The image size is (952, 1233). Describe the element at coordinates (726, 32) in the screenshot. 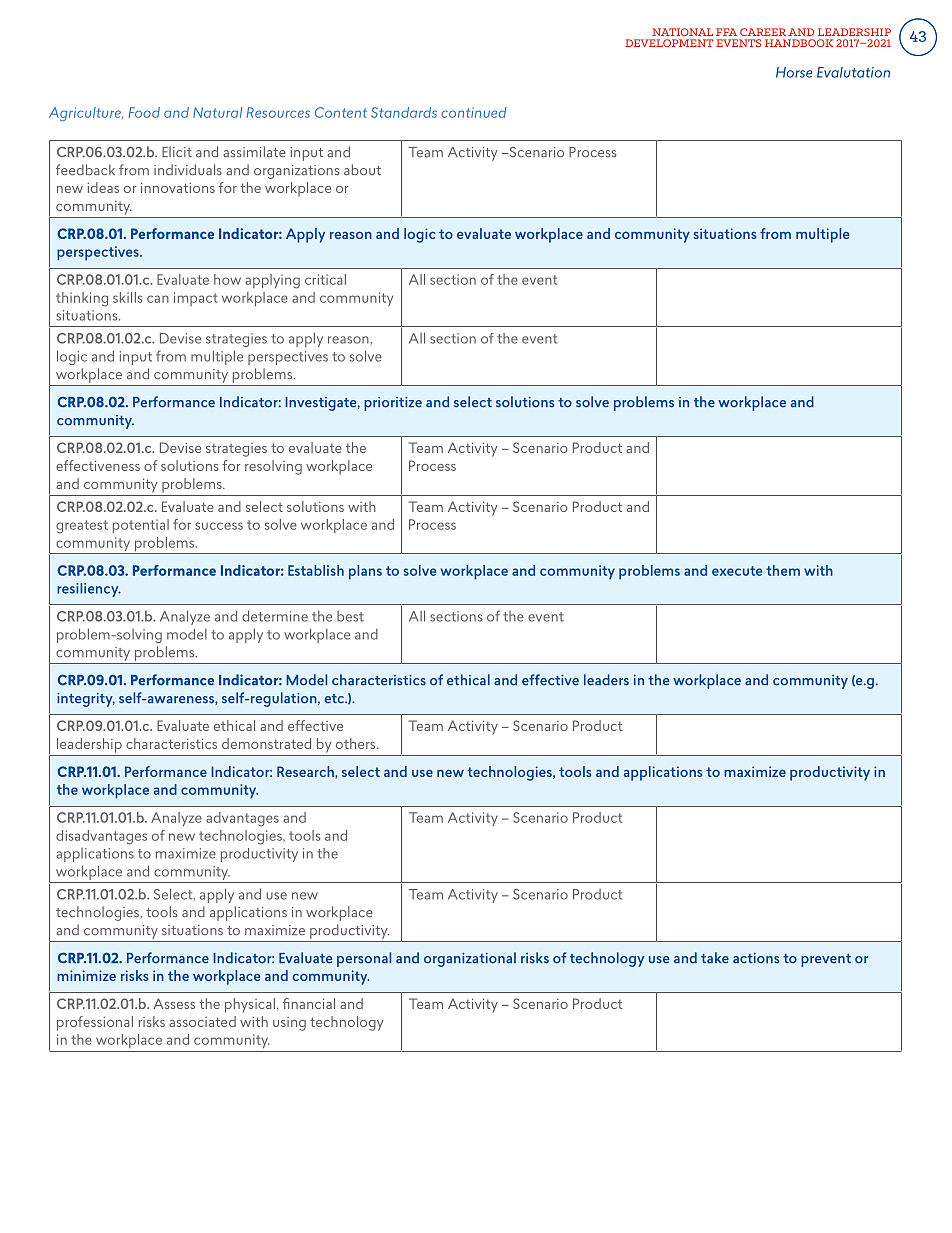

I see `FFA` at that location.
